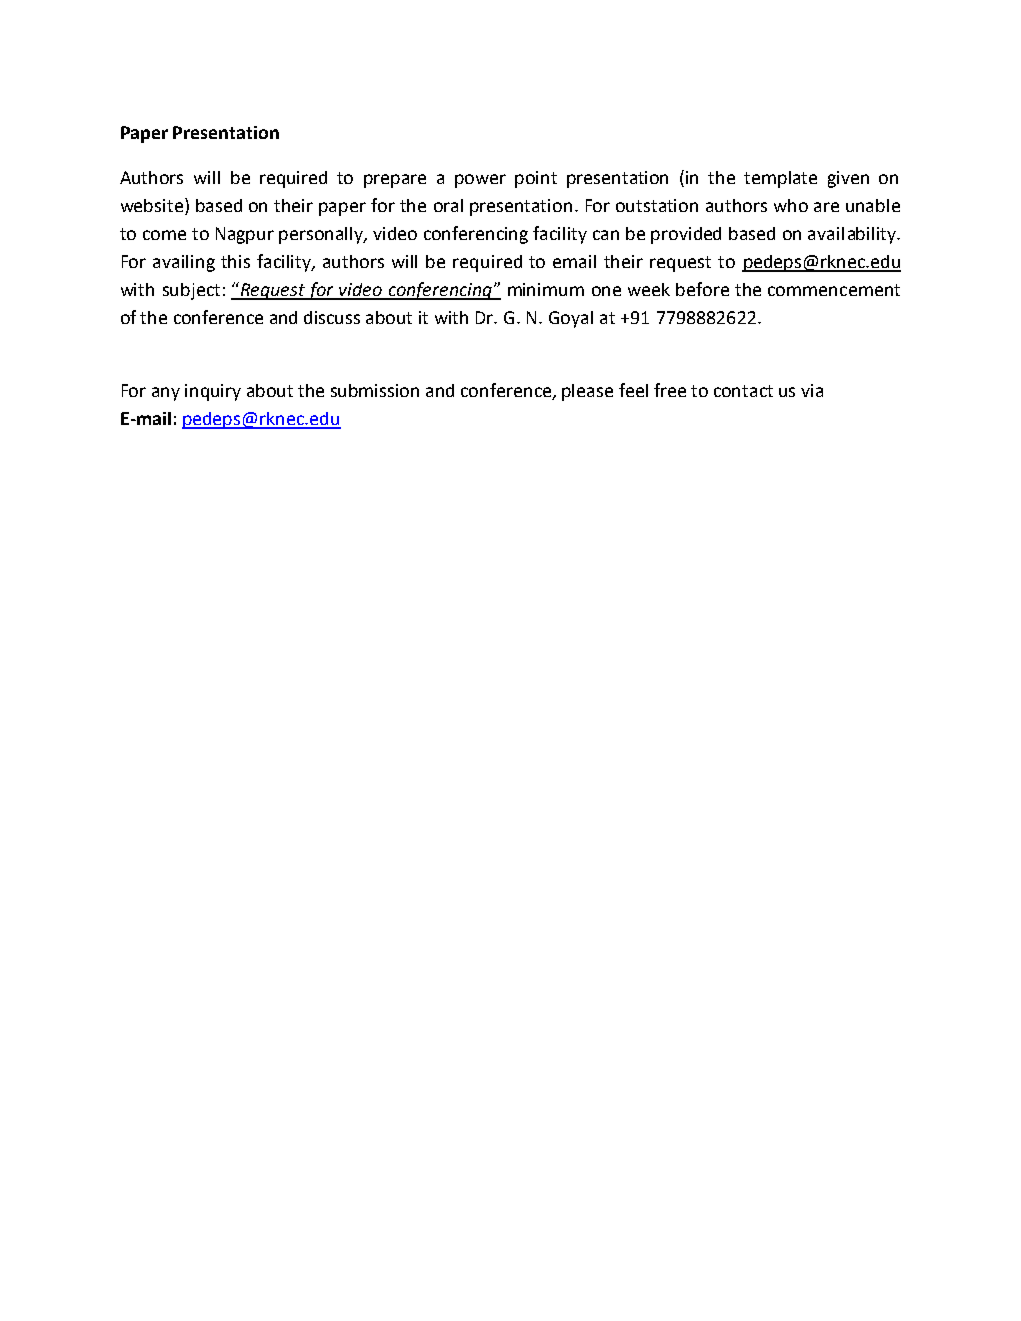 The height and width of the screenshot is (1321, 1021). I want to click on Goyal, so click(571, 319).
